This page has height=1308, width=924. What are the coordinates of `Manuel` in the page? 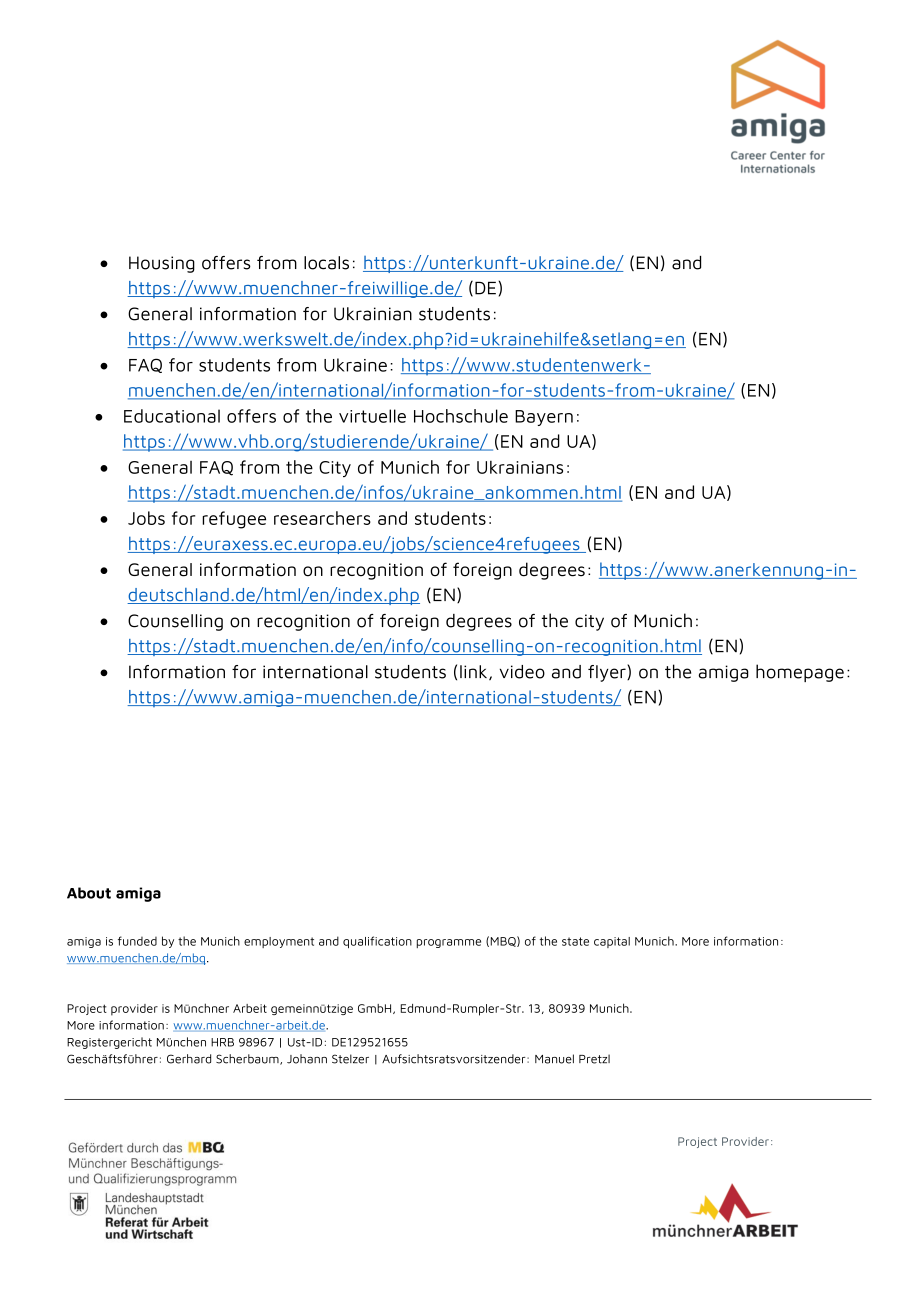 It's located at (554, 1059).
